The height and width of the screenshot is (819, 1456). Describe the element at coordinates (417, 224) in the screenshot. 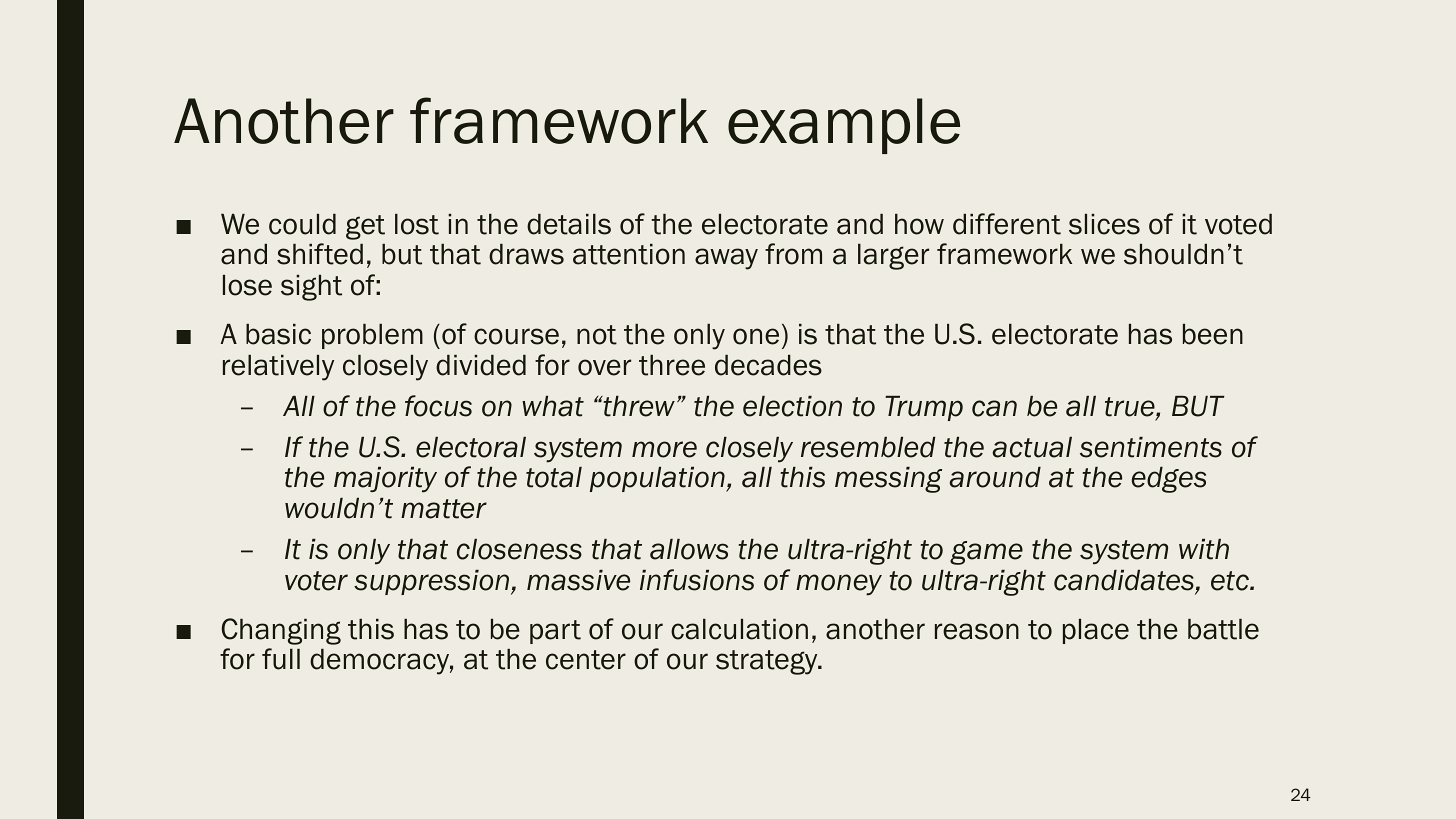

I see `lost` at that location.
